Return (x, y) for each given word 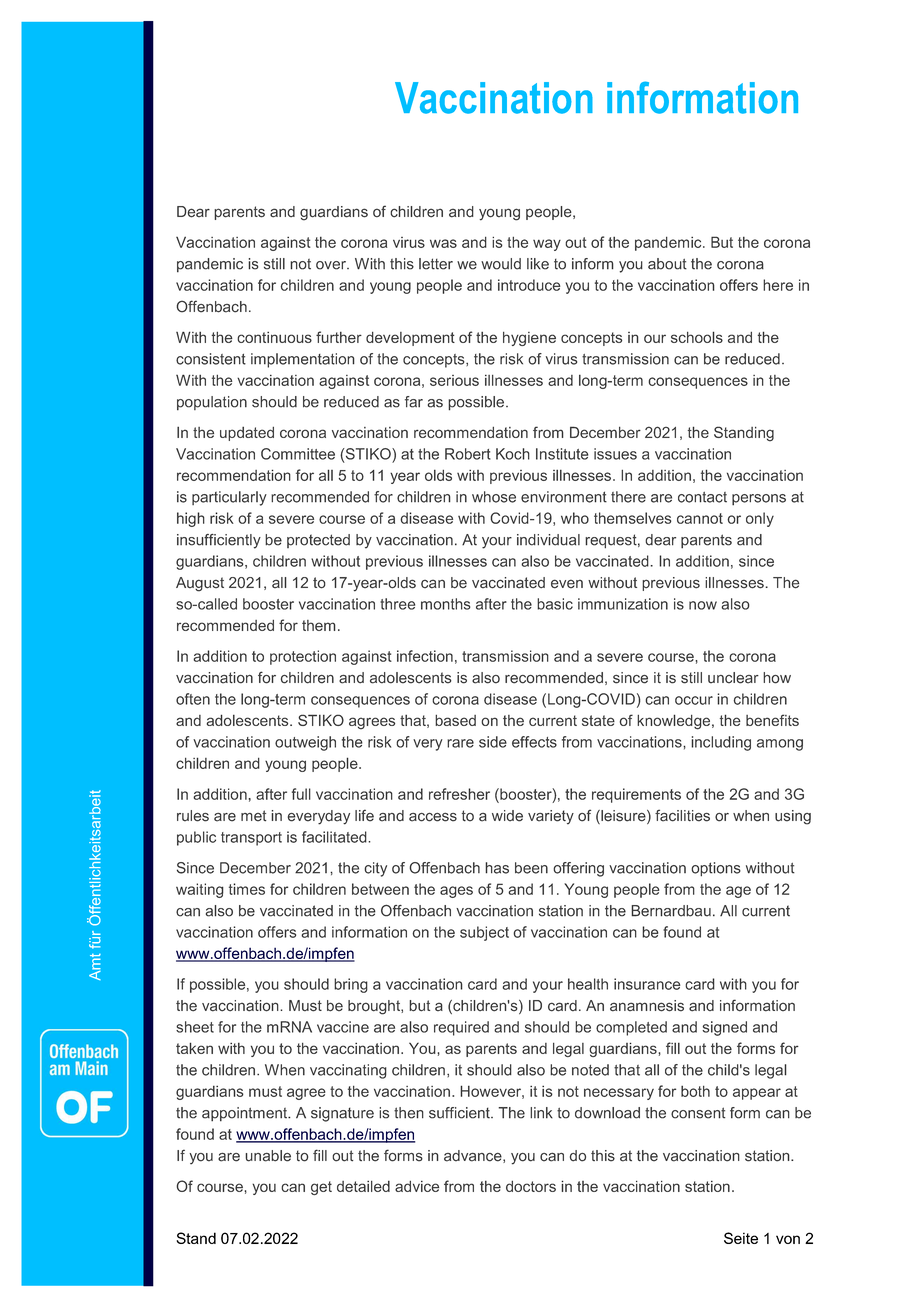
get (321, 1188)
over (332, 265)
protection (303, 657)
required (461, 1028)
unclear (733, 678)
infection (425, 656)
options (716, 869)
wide (507, 816)
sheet (195, 1027)
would (501, 264)
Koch (513, 454)
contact (702, 497)
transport (251, 839)
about (667, 264)
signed (724, 1028)
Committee (298, 454)
